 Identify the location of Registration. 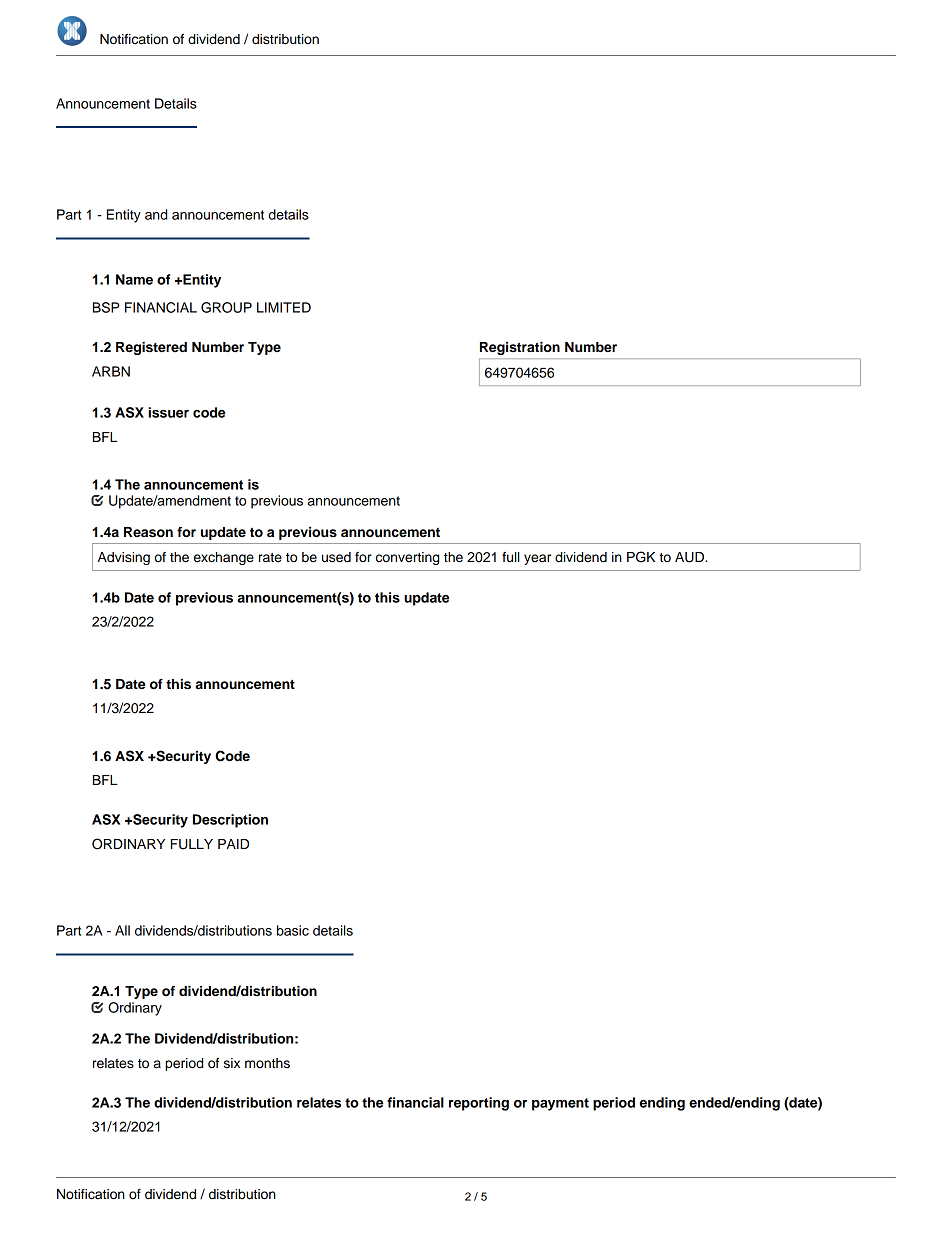
(520, 348).
